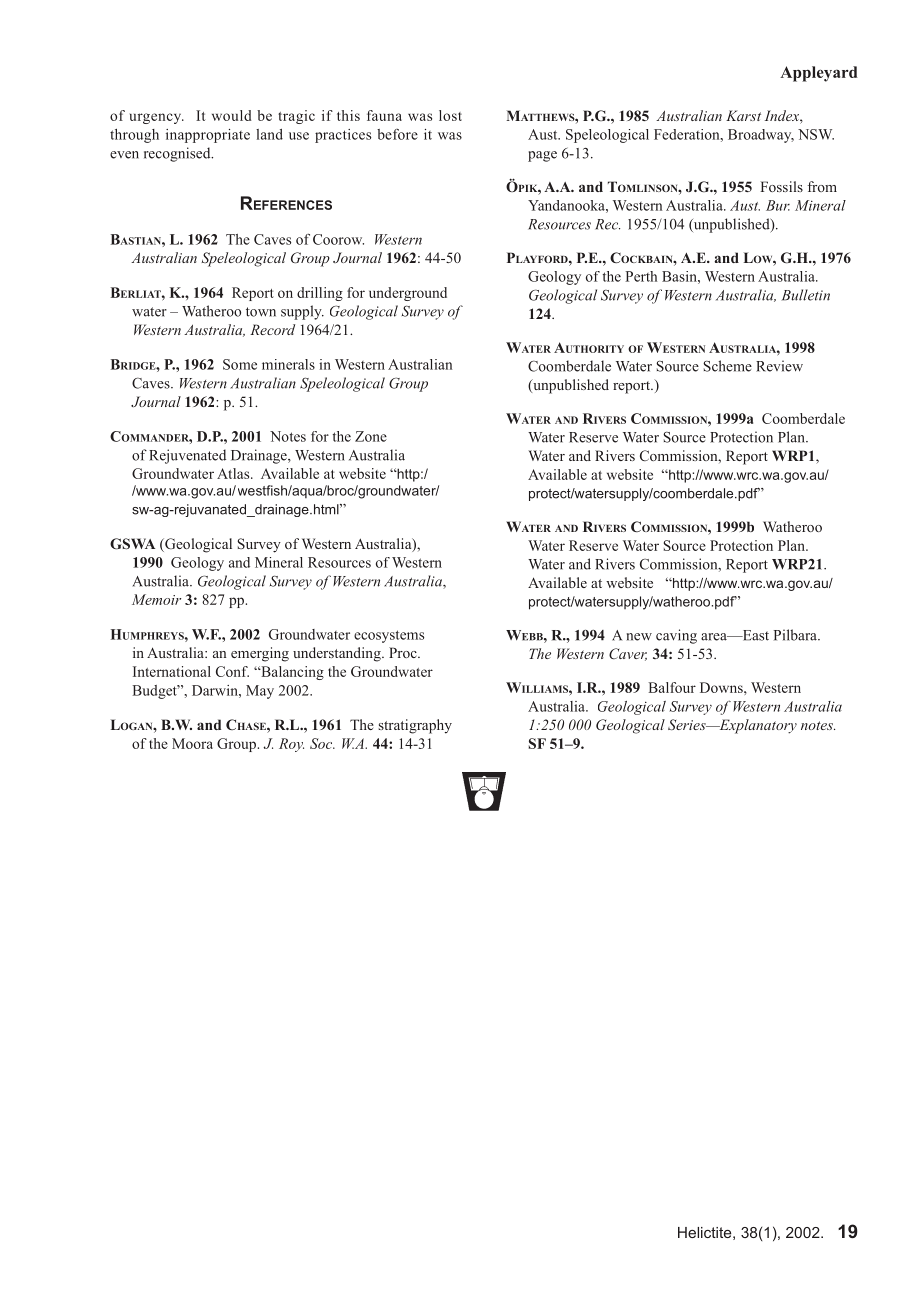  I want to click on inappropriate, so click(208, 136).
